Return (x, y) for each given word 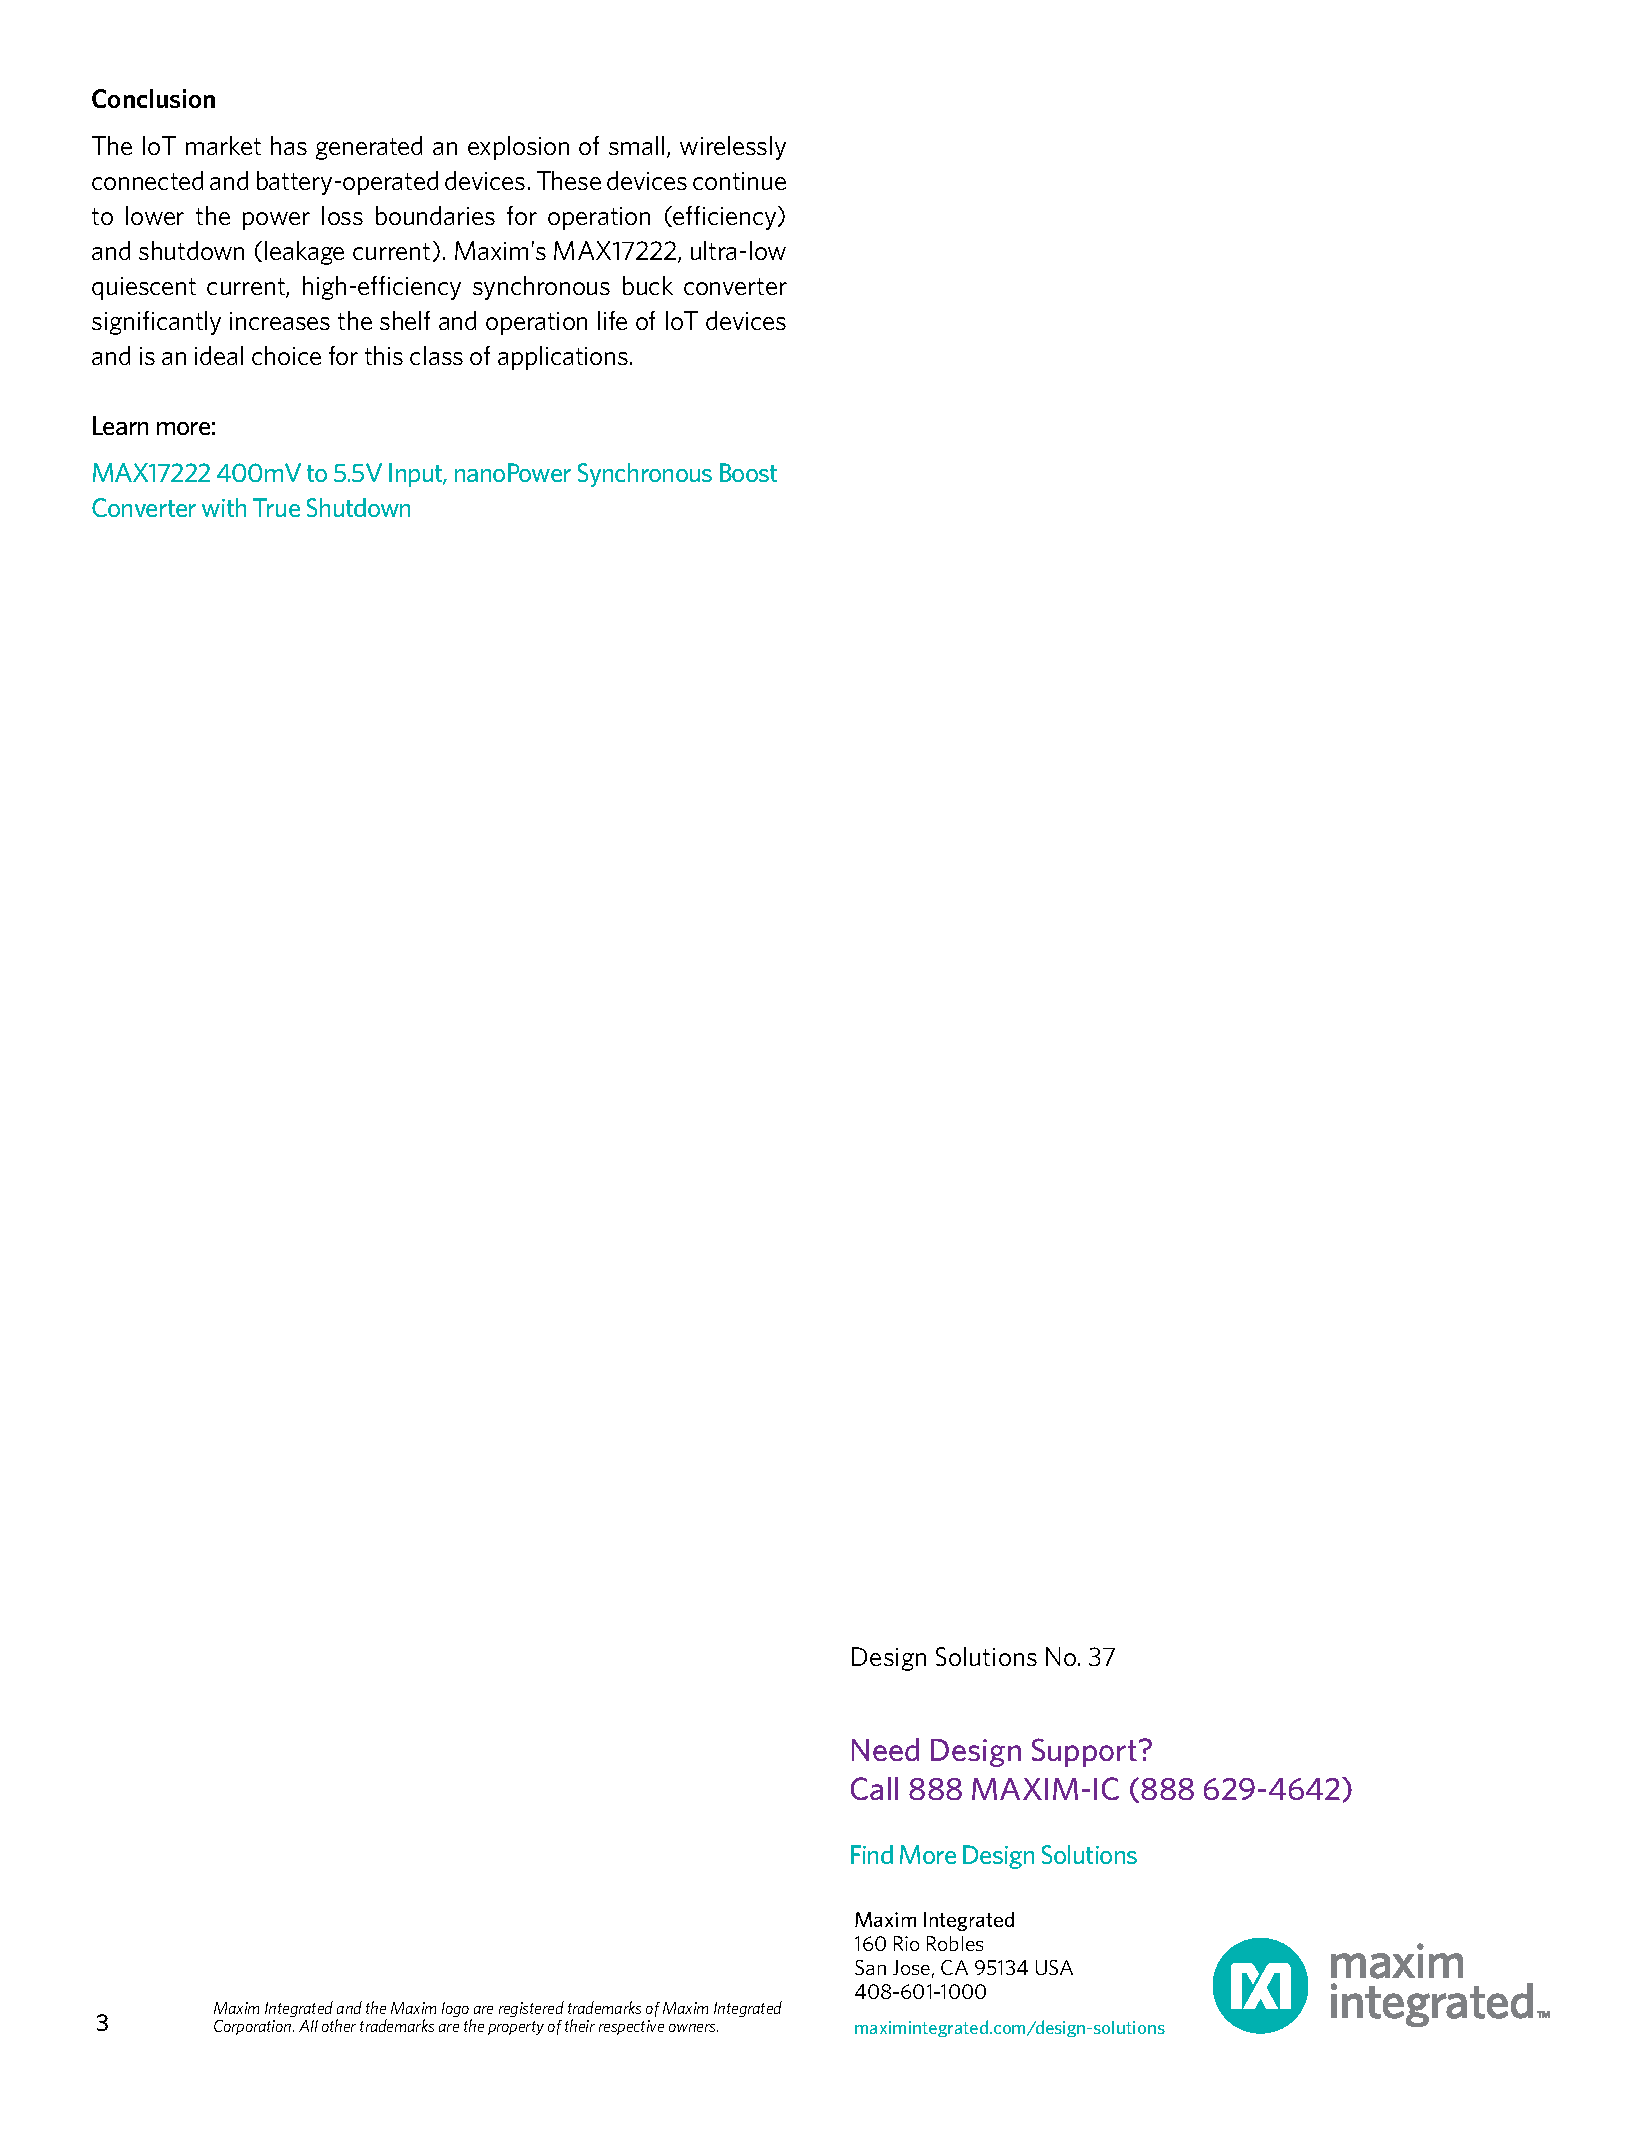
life (612, 320)
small (636, 145)
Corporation (254, 2027)
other (339, 2025)
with (224, 507)
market (223, 145)
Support (1084, 1752)
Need (885, 1749)
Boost (748, 472)
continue (739, 181)
